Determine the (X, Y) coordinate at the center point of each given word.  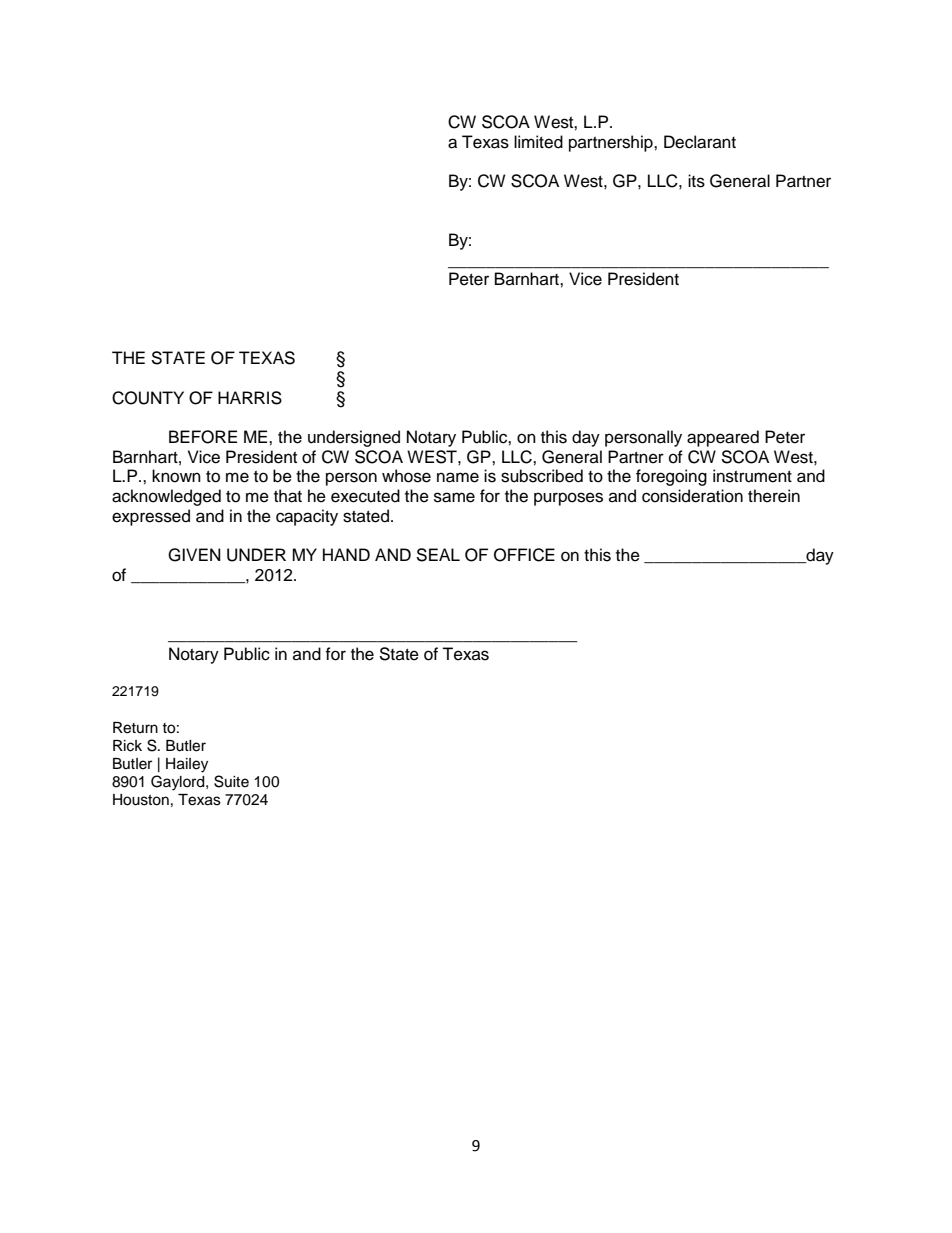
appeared (723, 438)
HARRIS (250, 398)
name (458, 477)
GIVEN (194, 555)
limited (538, 142)
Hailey (187, 765)
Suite (231, 781)
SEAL (438, 555)
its (696, 181)
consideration (692, 496)
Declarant (700, 142)
